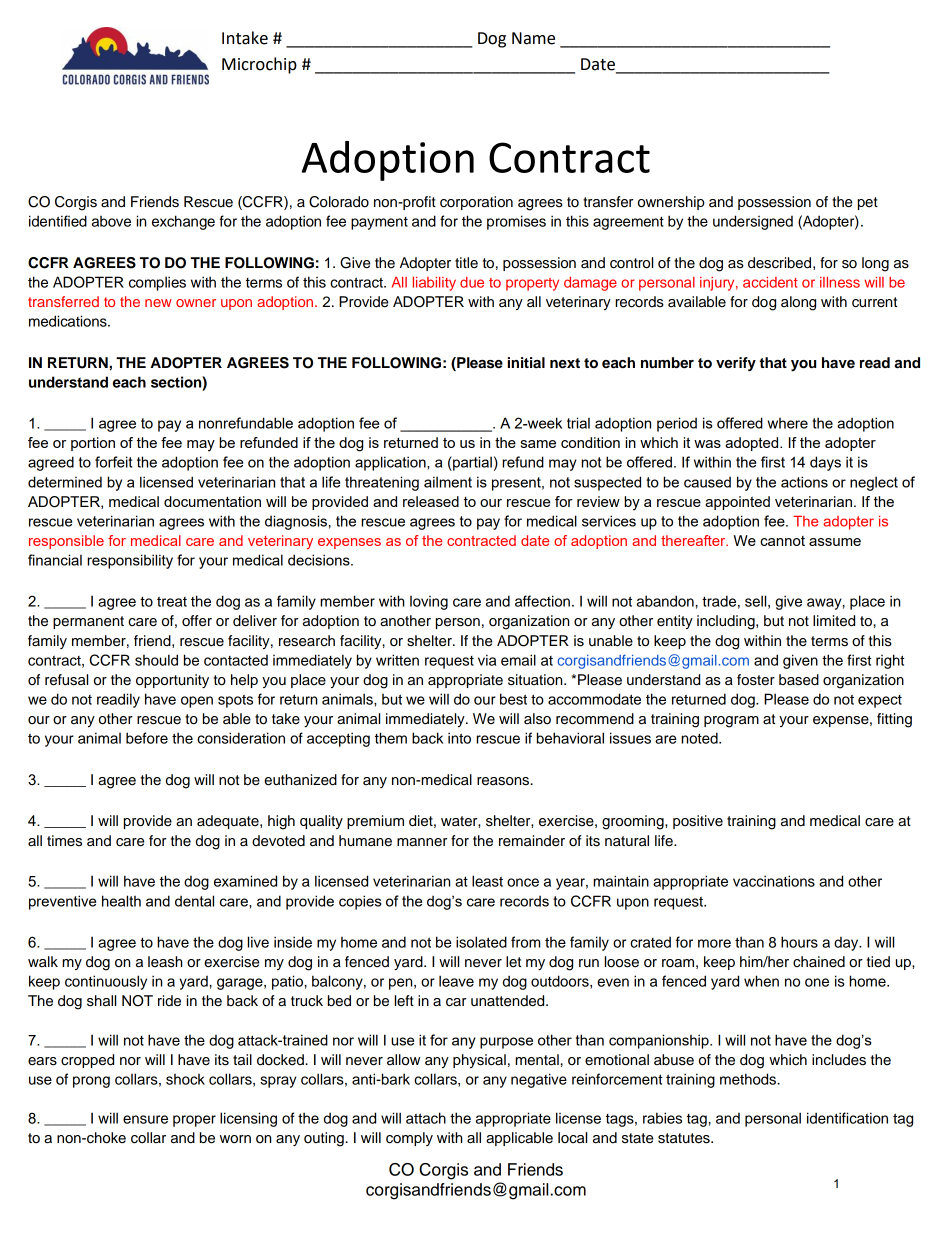  I want to click on actions, so click(804, 482).
